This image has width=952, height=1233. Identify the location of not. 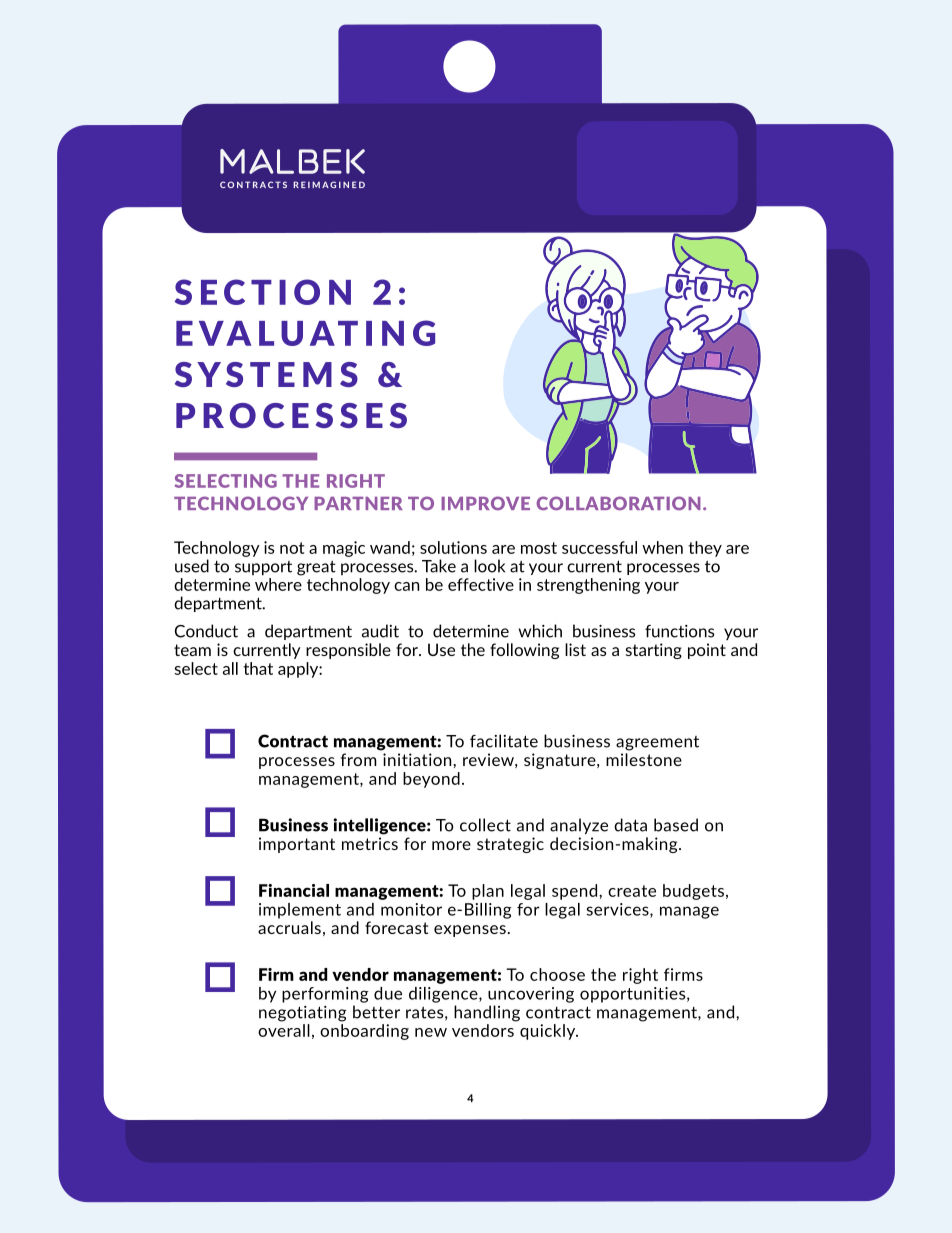
(292, 548).
